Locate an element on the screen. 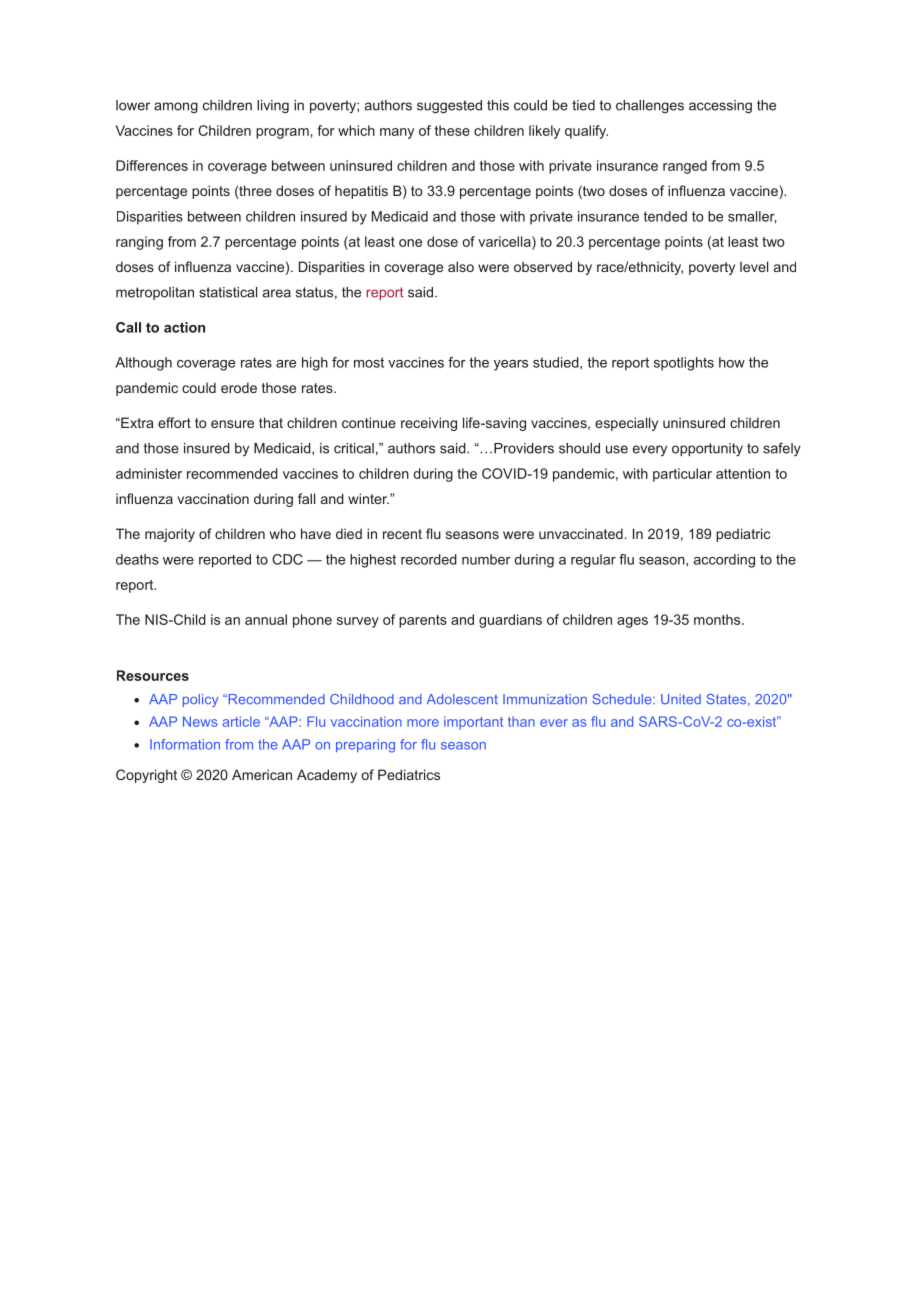 The width and height of the screenshot is (924, 1308). these is located at coordinates (452, 130).
